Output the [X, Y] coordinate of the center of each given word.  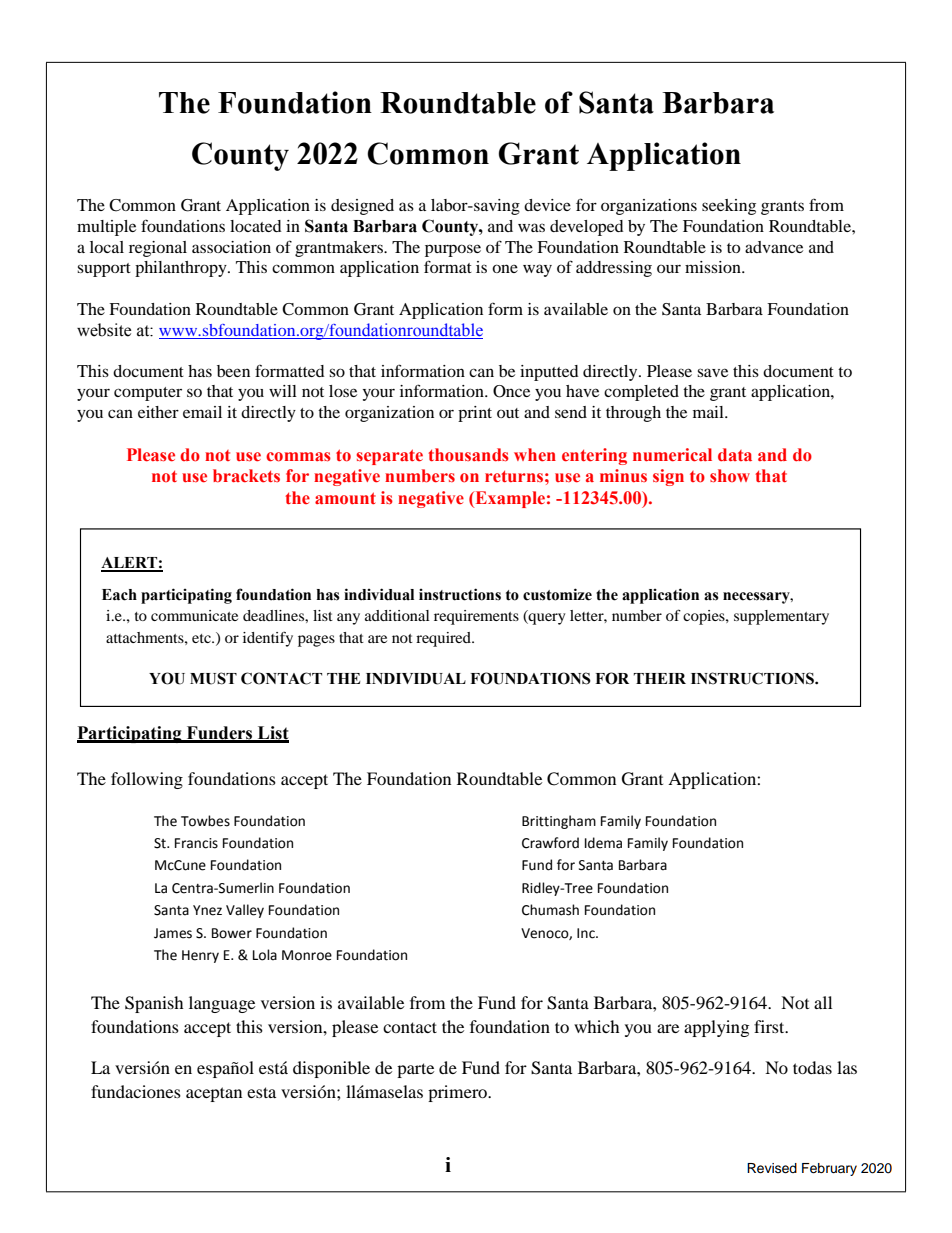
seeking [729, 207]
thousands [468, 455]
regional [158, 249]
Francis [196, 843]
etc [202, 638]
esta [261, 1092]
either [158, 412]
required [444, 639]
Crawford [550, 843]
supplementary [781, 617]
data [735, 454]
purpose [453, 250]
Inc [587, 933]
